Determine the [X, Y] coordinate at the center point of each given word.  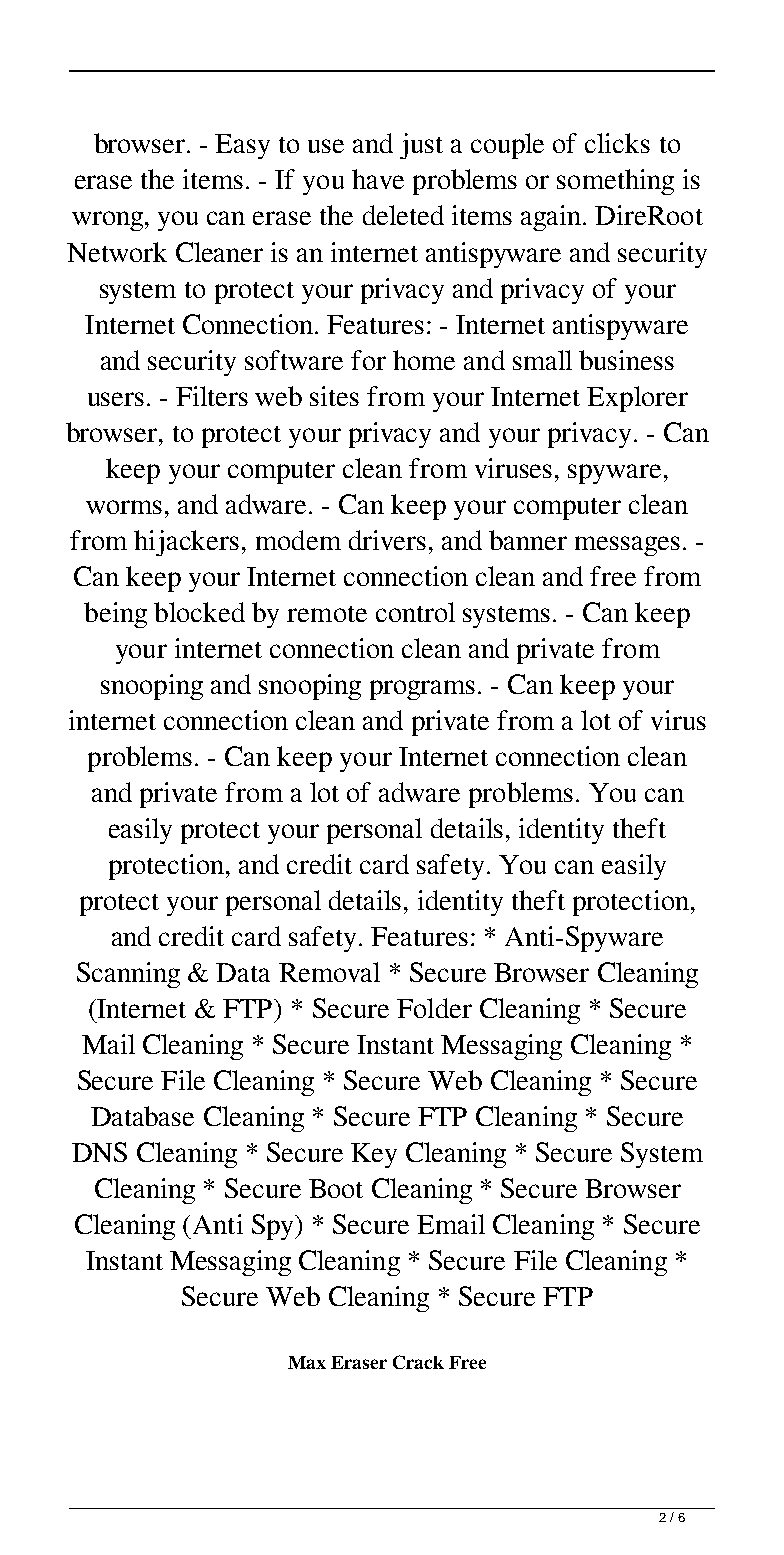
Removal [329, 972]
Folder [434, 1008]
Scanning [128, 975]
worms [124, 507]
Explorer [637, 399]
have [378, 179]
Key [374, 1155]
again [551, 218]
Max [307, 1362]
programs [422, 690]
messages [627, 546]
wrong [107, 221]
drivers [387, 540]
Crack [418, 1362]
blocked [199, 612]
